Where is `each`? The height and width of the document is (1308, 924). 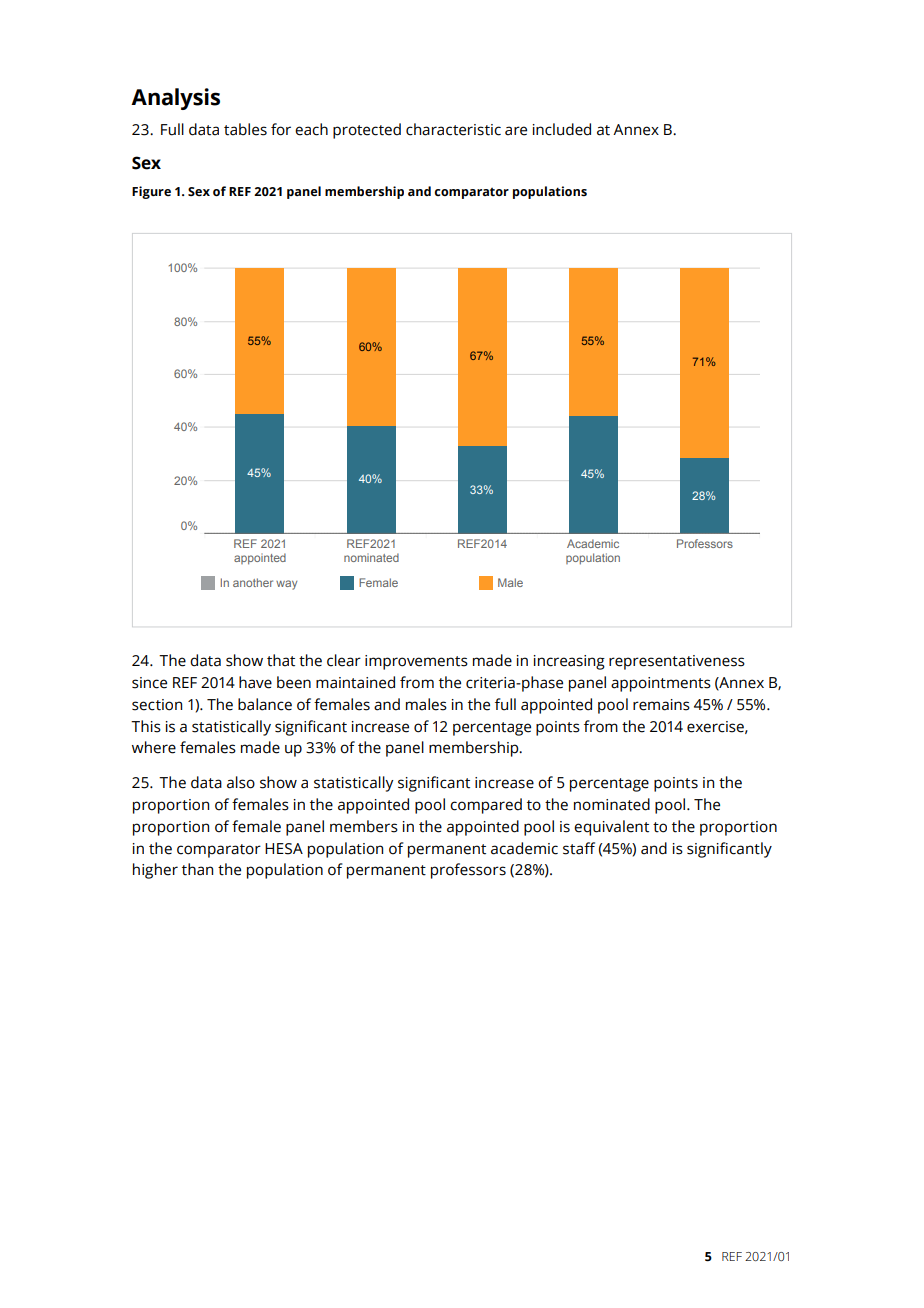 each is located at coordinates (311, 129).
